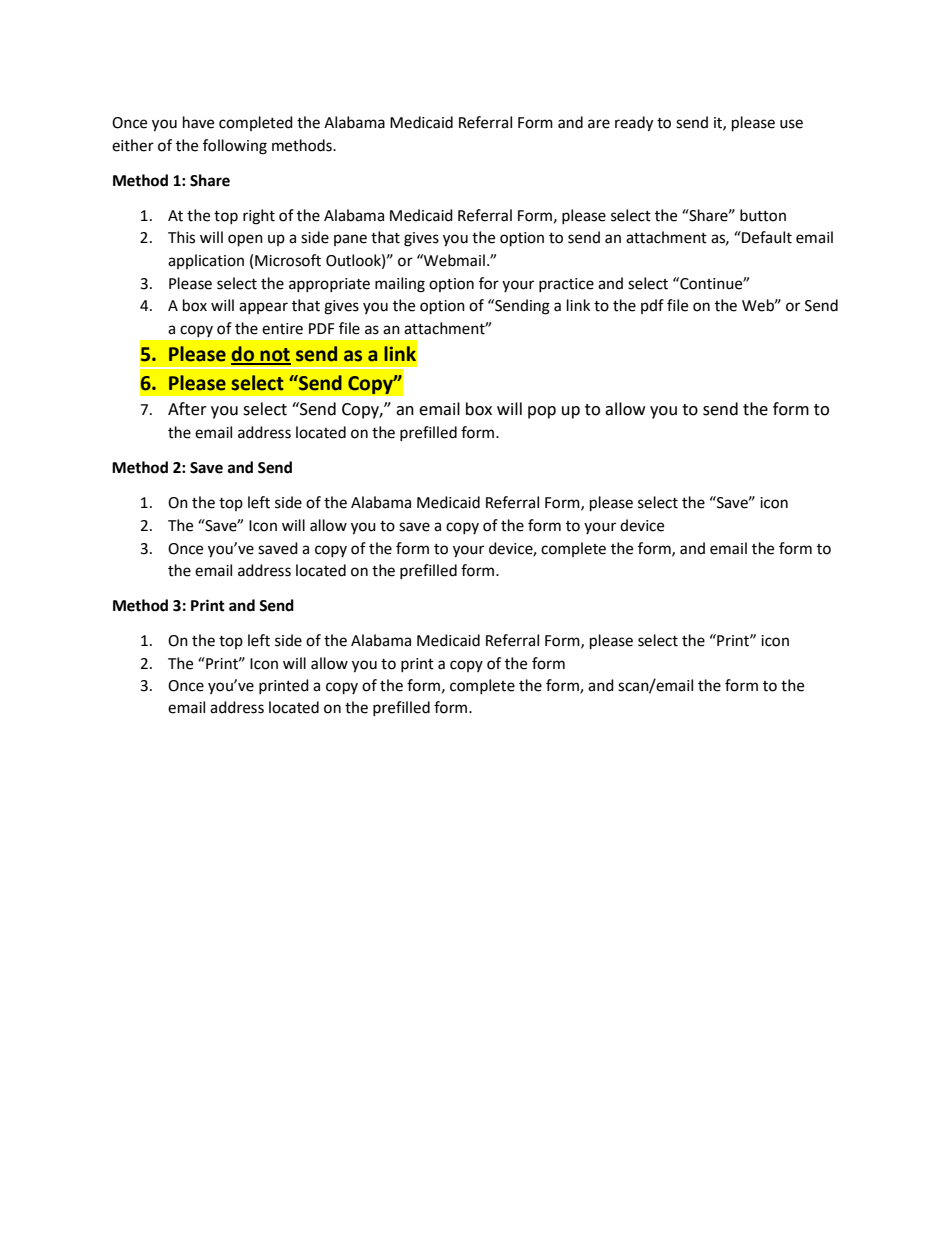 The height and width of the screenshot is (1233, 952). What do you see at coordinates (198, 122) in the screenshot?
I see `have` at bounding box center [198, 122].
